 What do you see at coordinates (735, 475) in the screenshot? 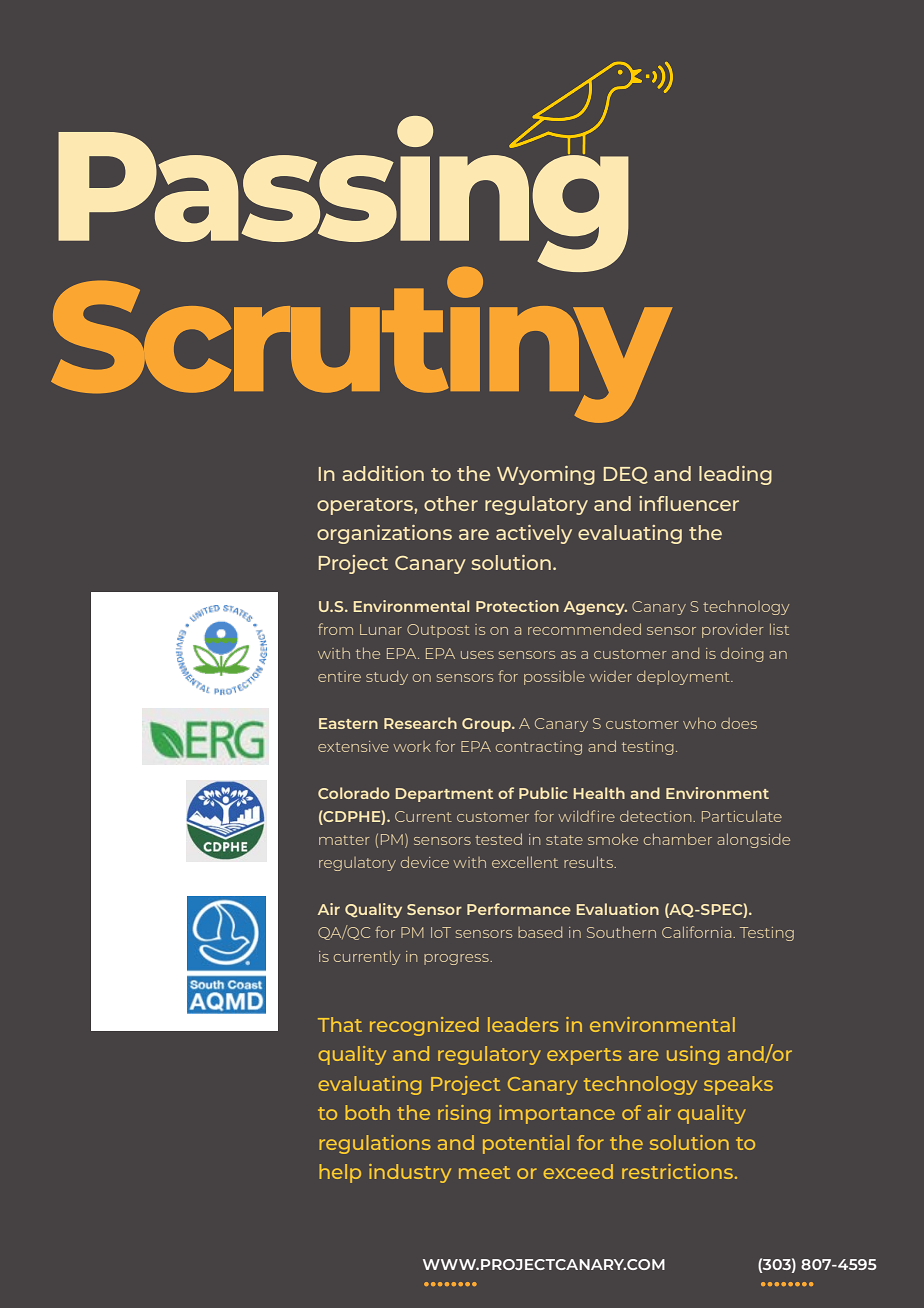
I see `leading` at bounding box center [735, 475].
